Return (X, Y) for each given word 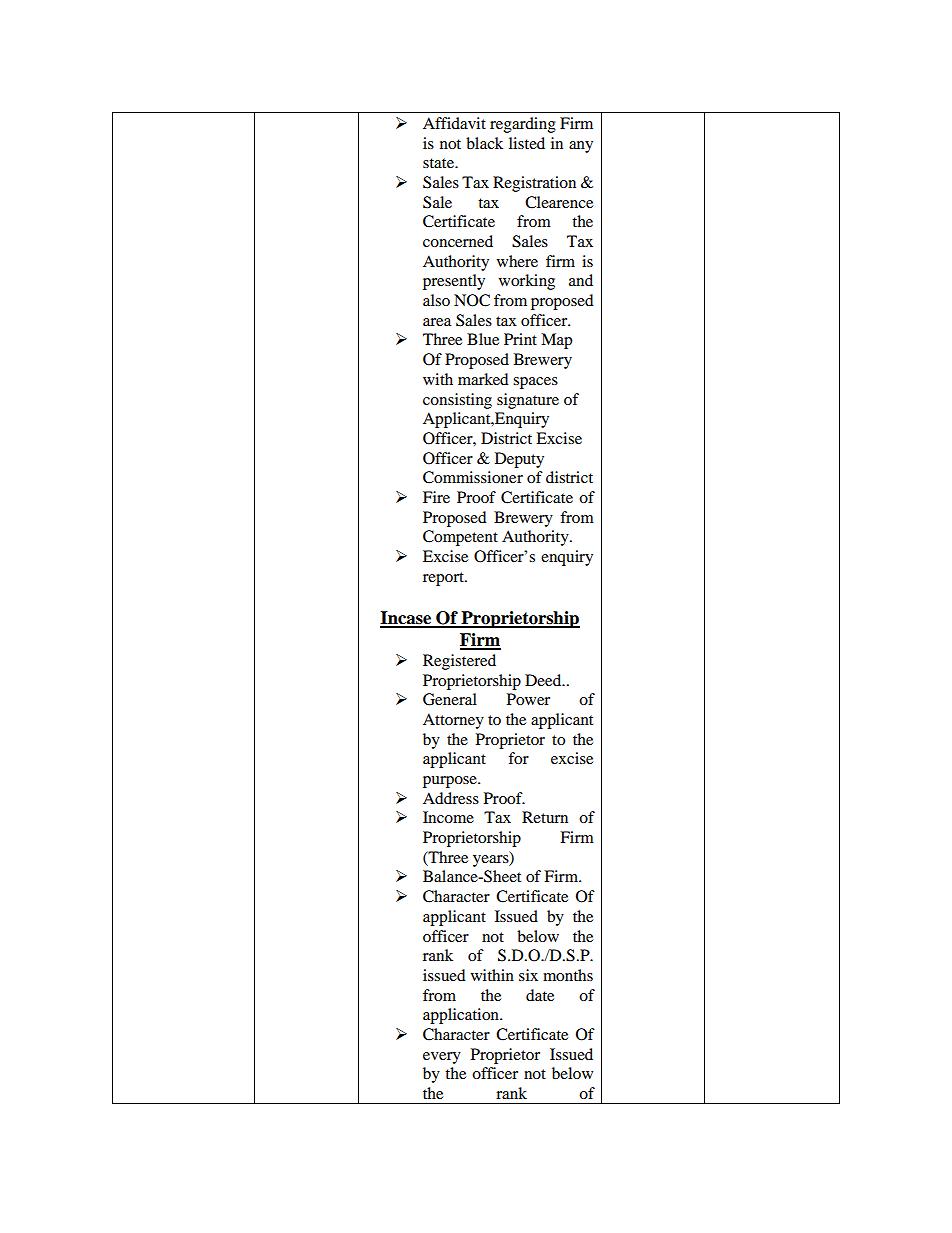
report (444, 579)
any (581, 147)
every (442, 1058)
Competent (460, 538)
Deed (544, 680)
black (484, 143)
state (439, 163)
